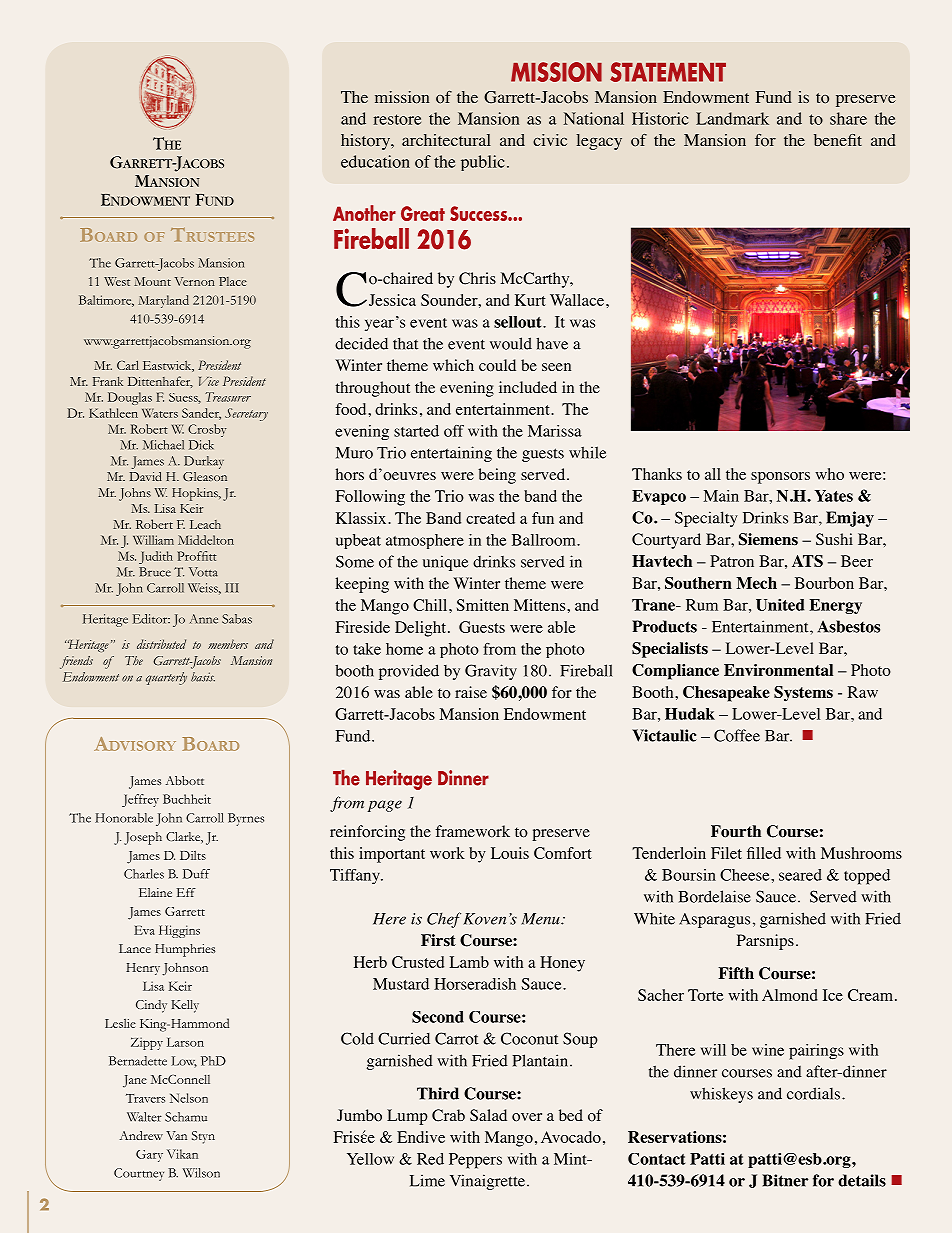 This image has height=1233, width=952. What do you see at coordinates (488, 1115) in the image?
I see `Salad` at bounding box center [488, 1115].
